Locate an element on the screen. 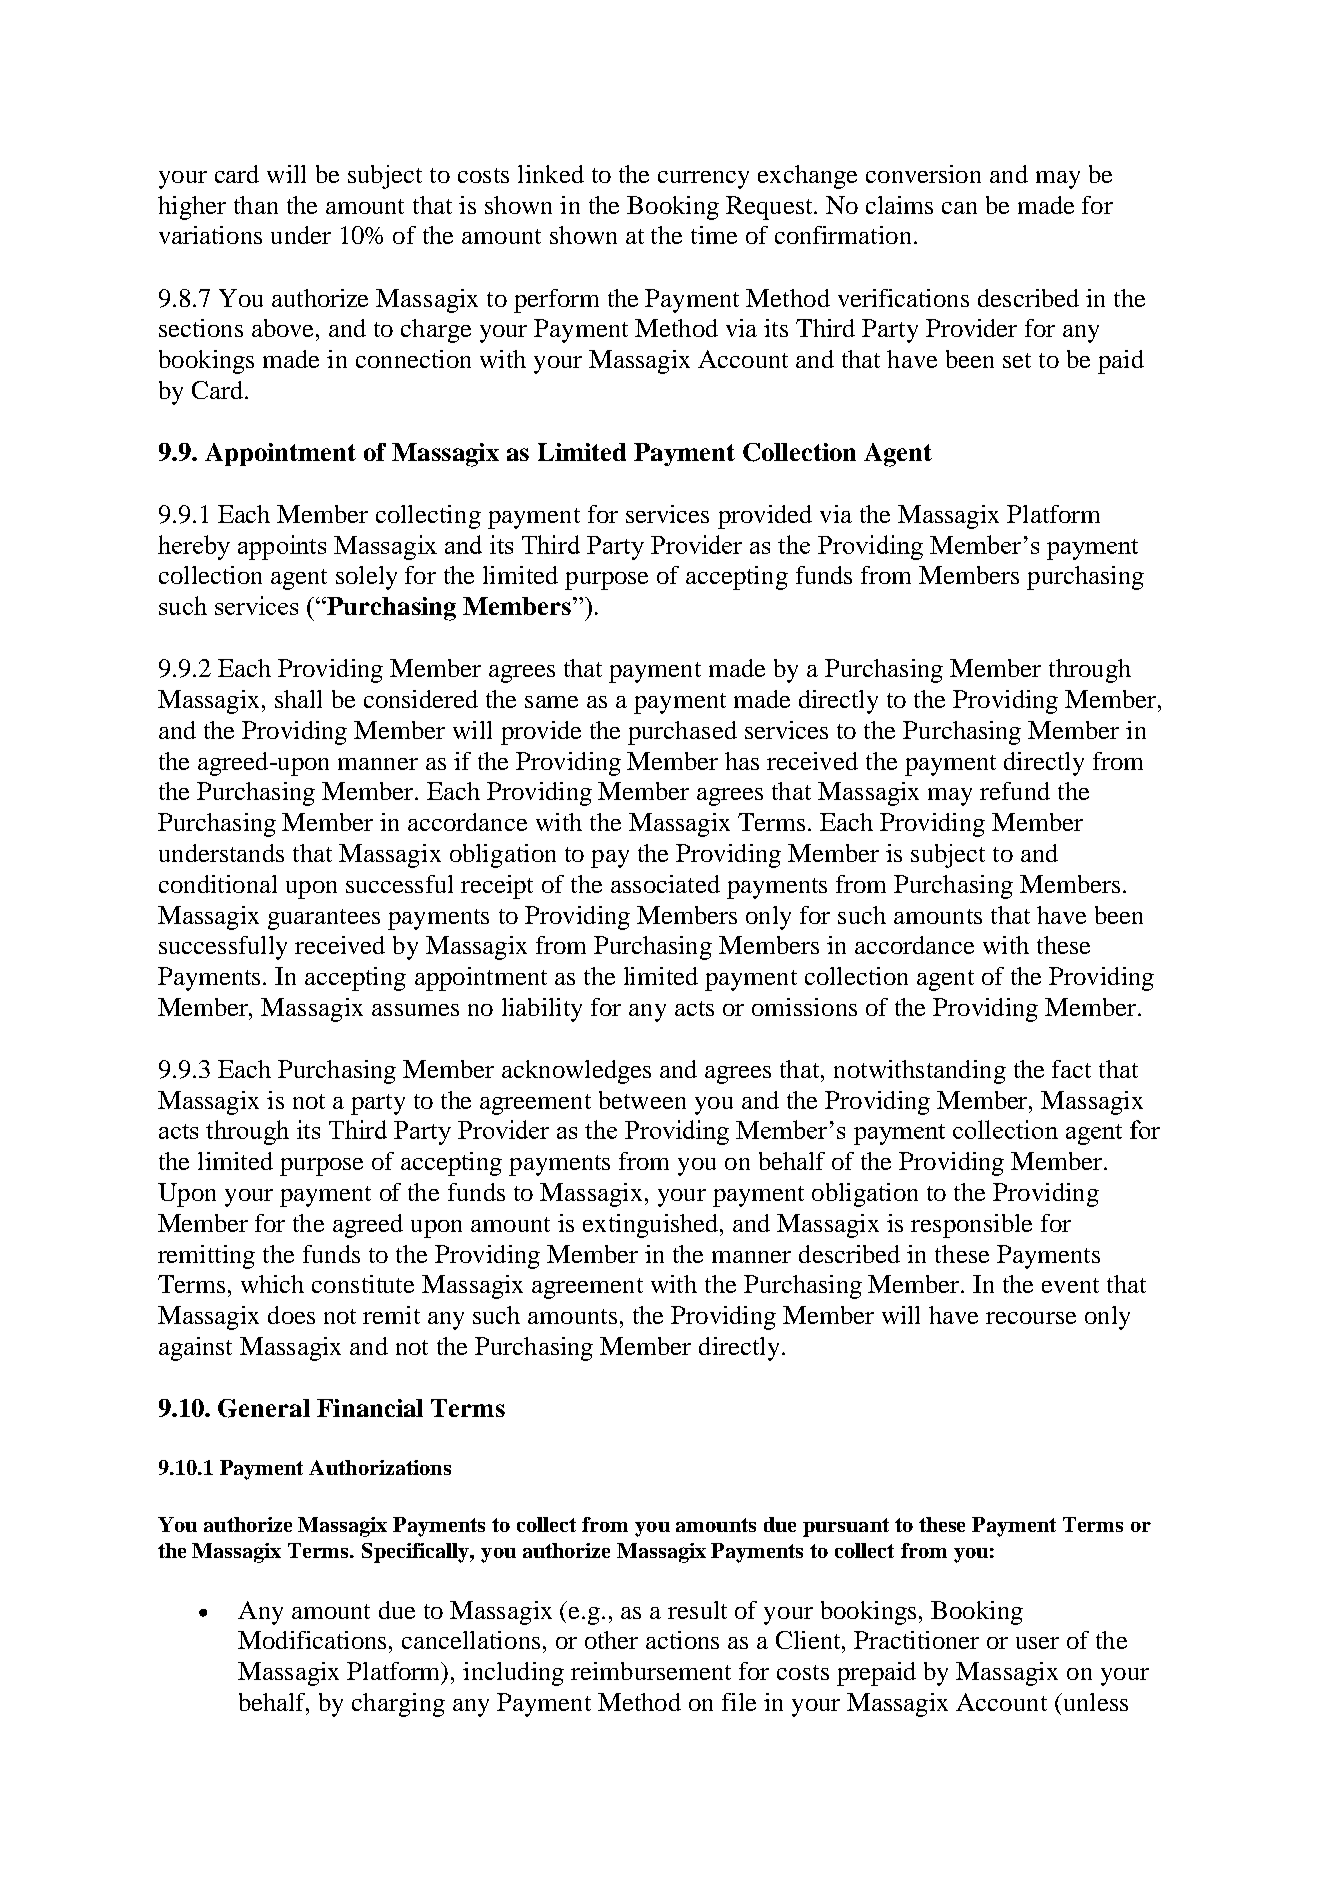 This screenshot has width=1328, height=1878. associated is located at coordinates (665, 884).
